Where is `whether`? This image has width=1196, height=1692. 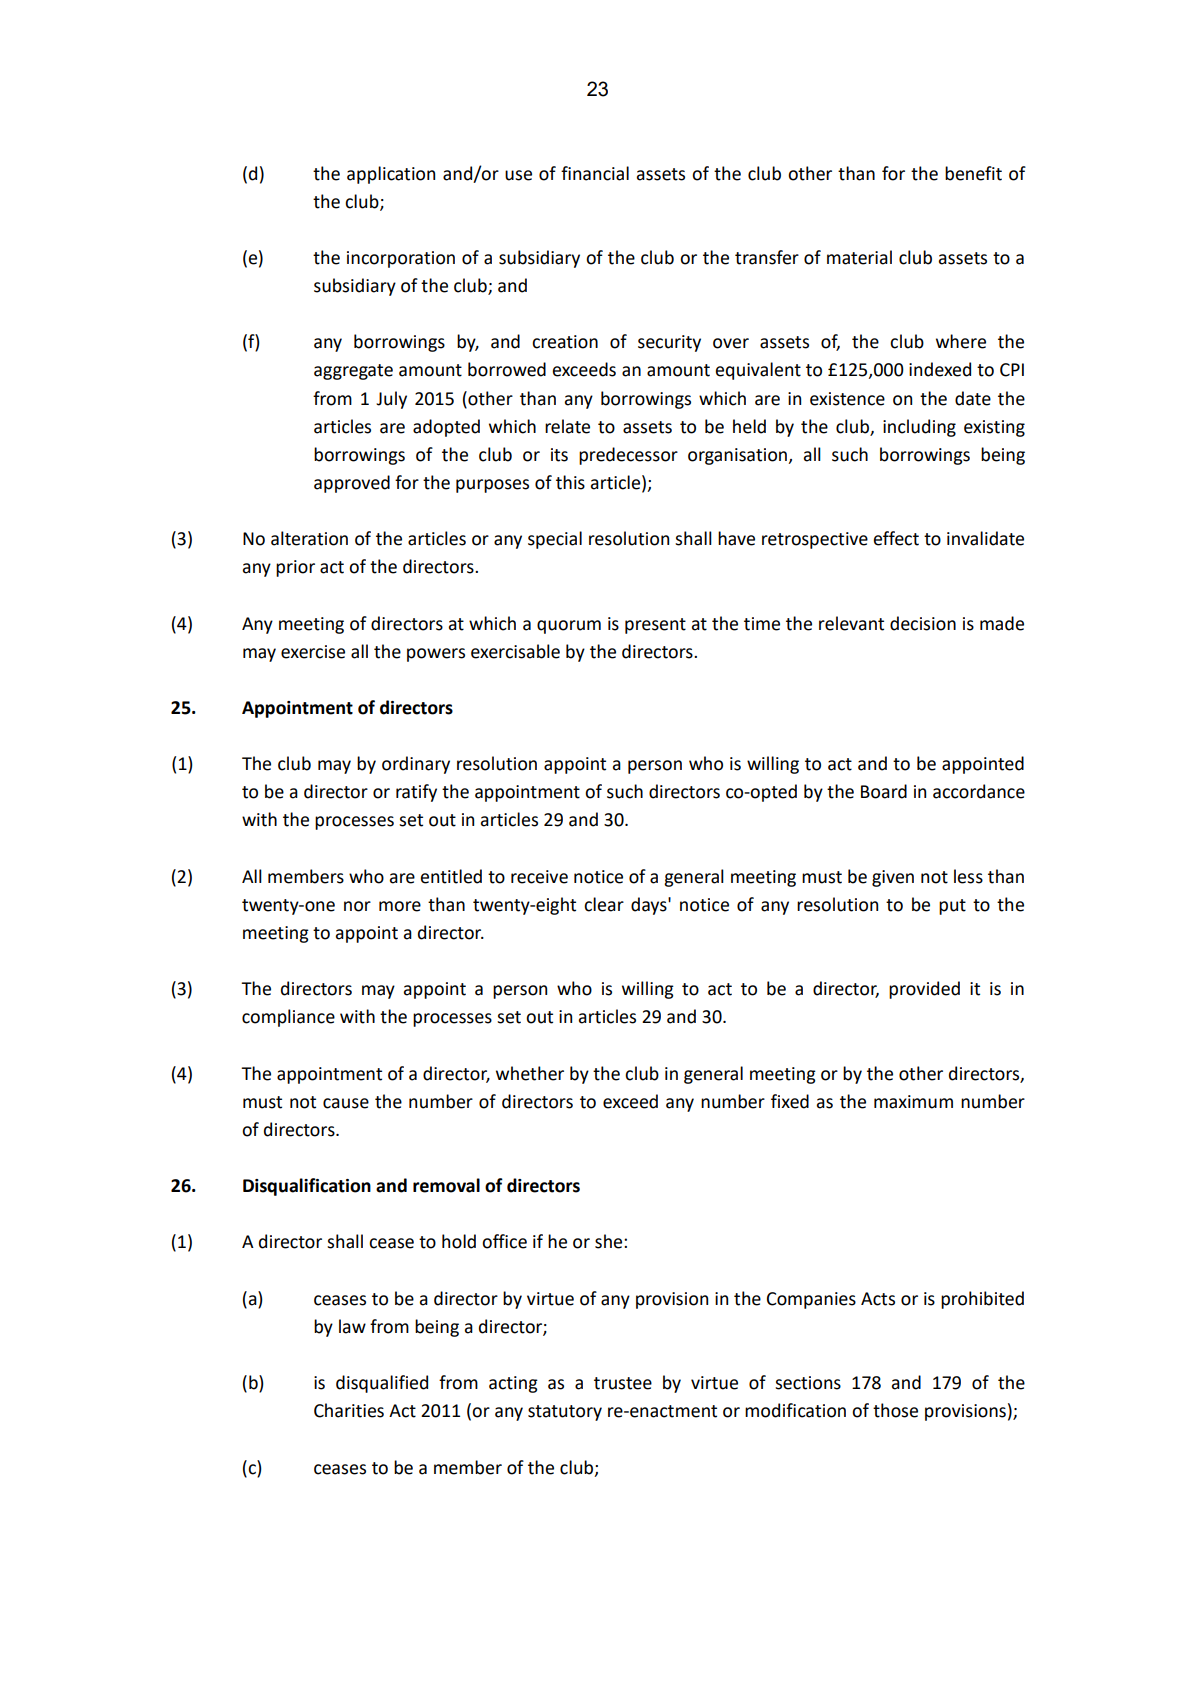 whether is located at coordinates (530, 1073).
